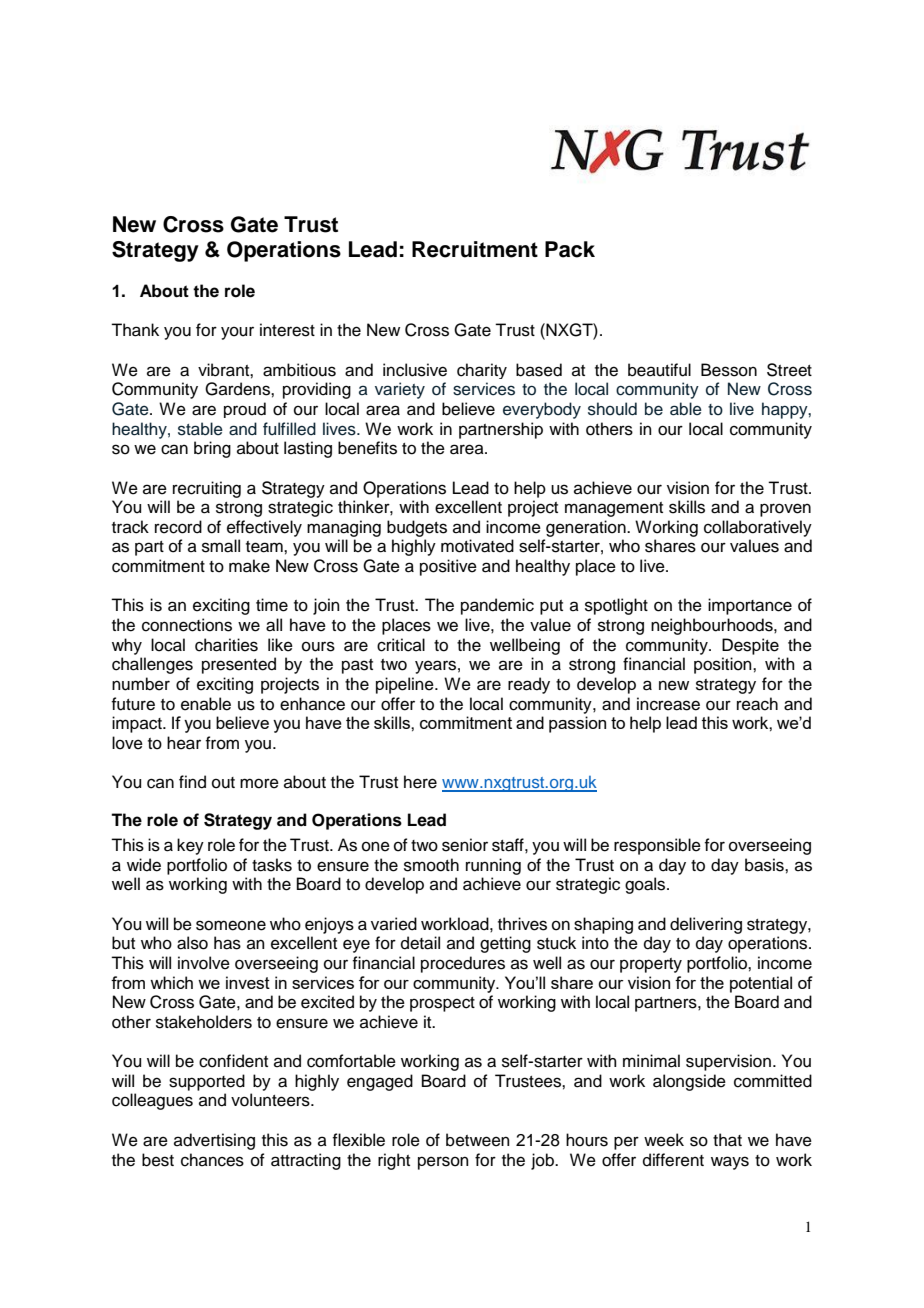  I want to click on your, so click(237, 333).
